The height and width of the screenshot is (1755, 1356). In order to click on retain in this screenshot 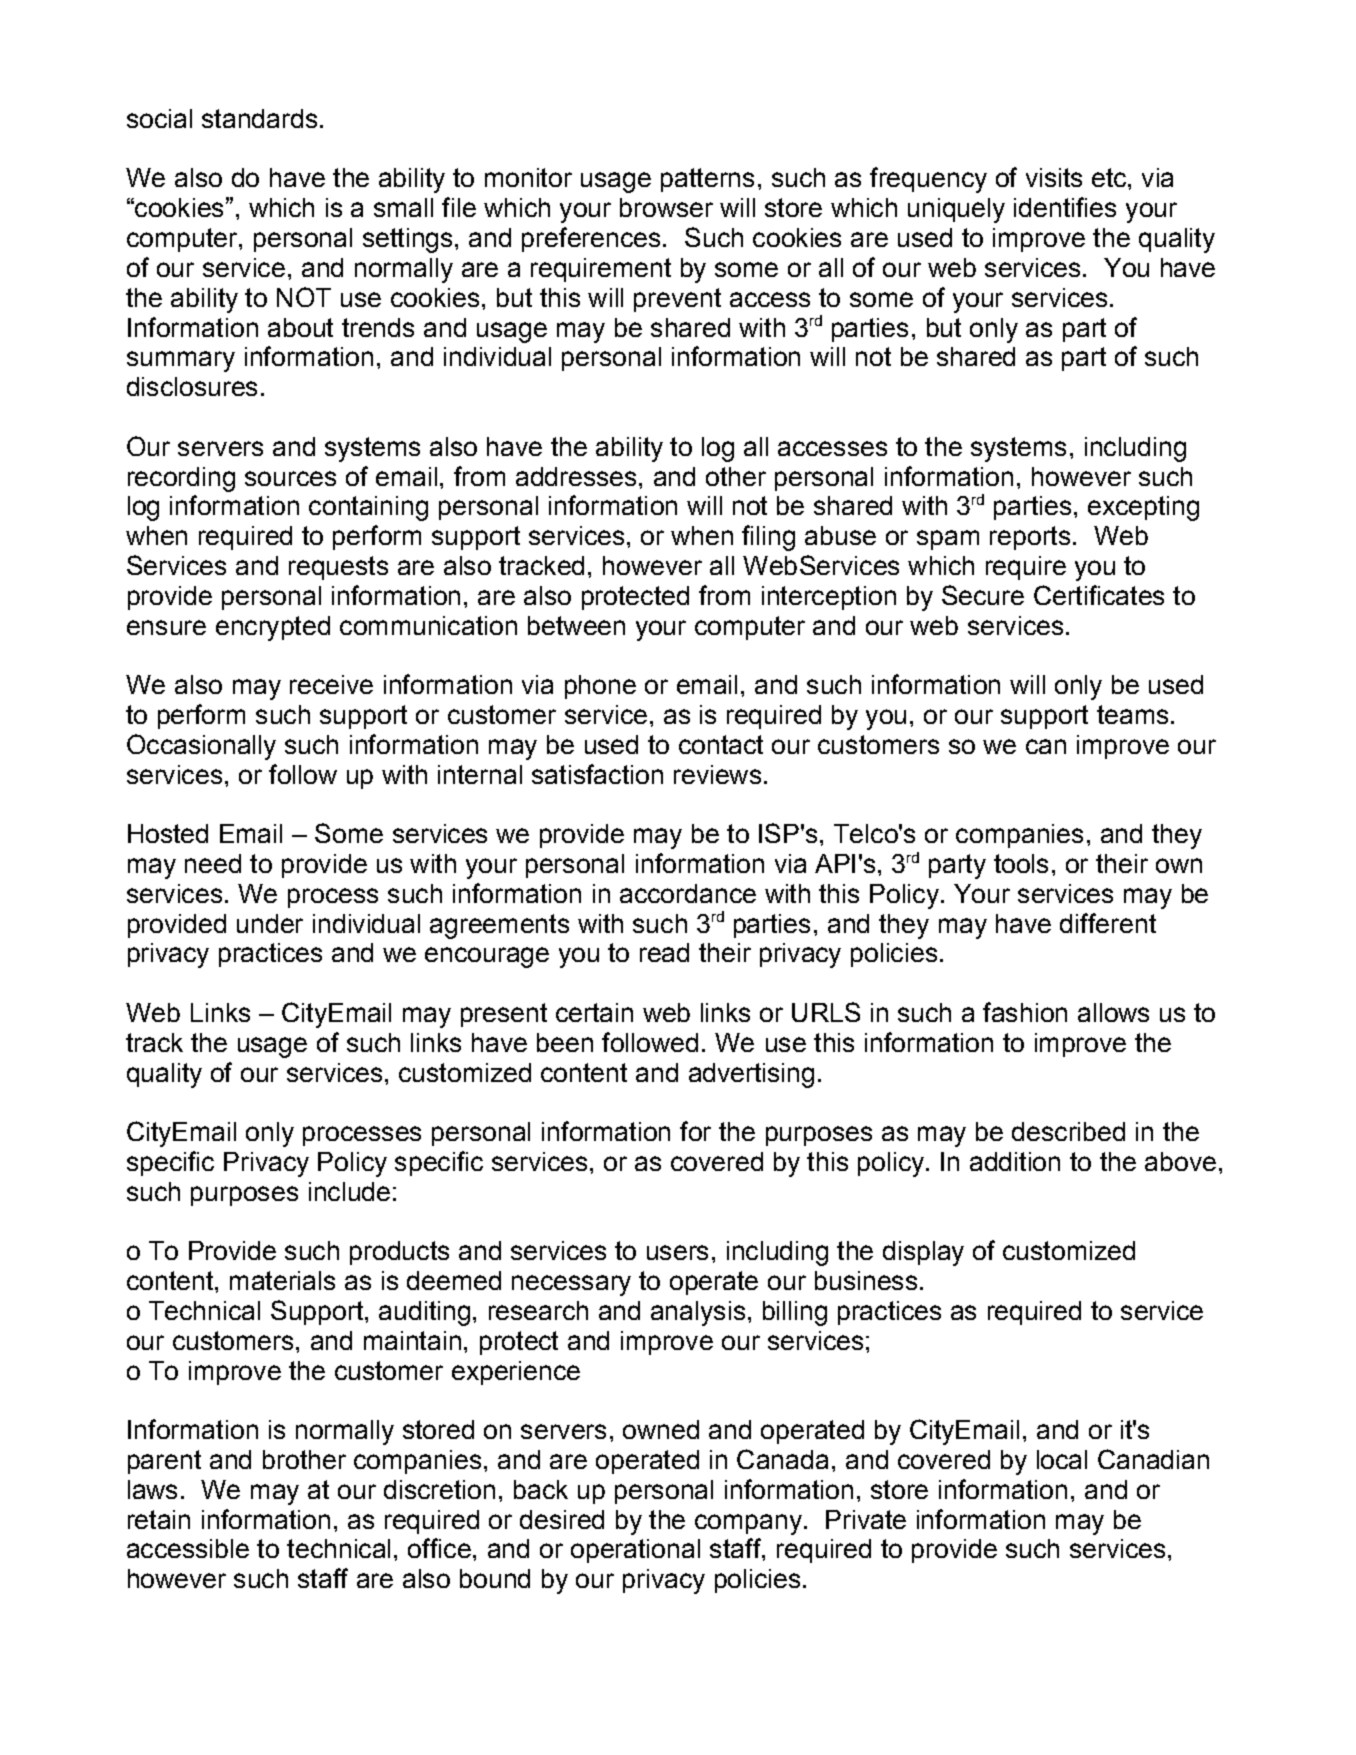, I will do `click(159, 1519)`.
